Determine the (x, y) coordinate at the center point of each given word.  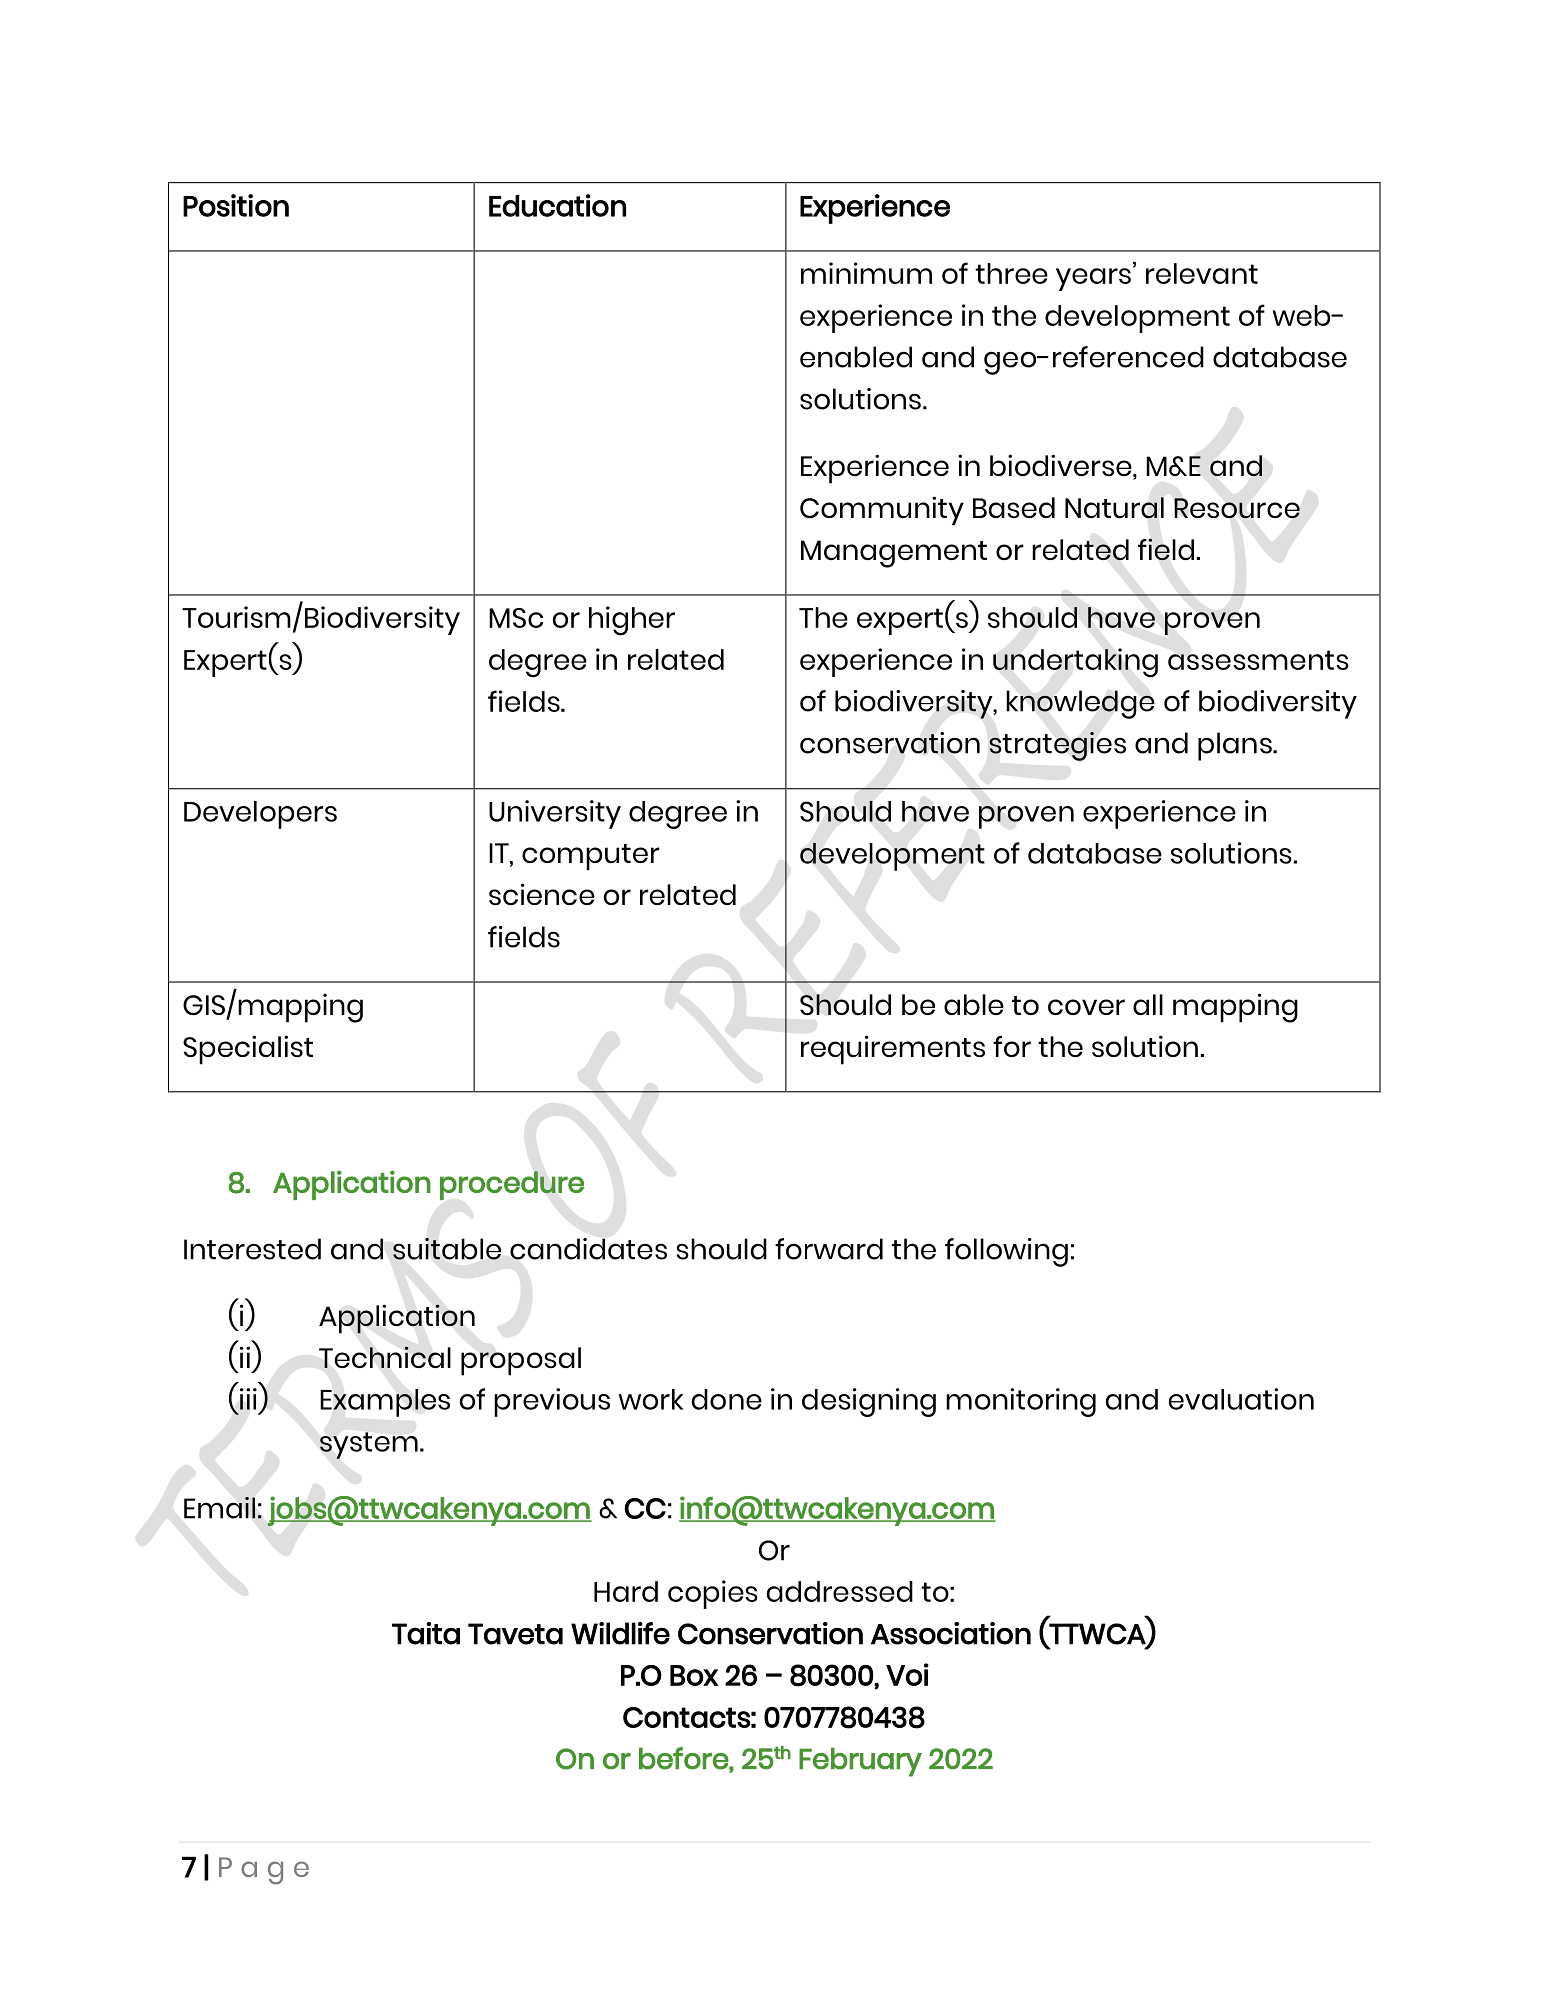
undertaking (1075, 663)
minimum (866, 273)
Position (236, 205)
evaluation (1241, 1399)
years (1093, 279)
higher (632, 621)
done (727, 1399)
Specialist (248, 1050)
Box (694, 1675)
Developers (260, 815)
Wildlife (620, 1633)
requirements (893, 1050)
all (1148, 1004)
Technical (385, 1357)
